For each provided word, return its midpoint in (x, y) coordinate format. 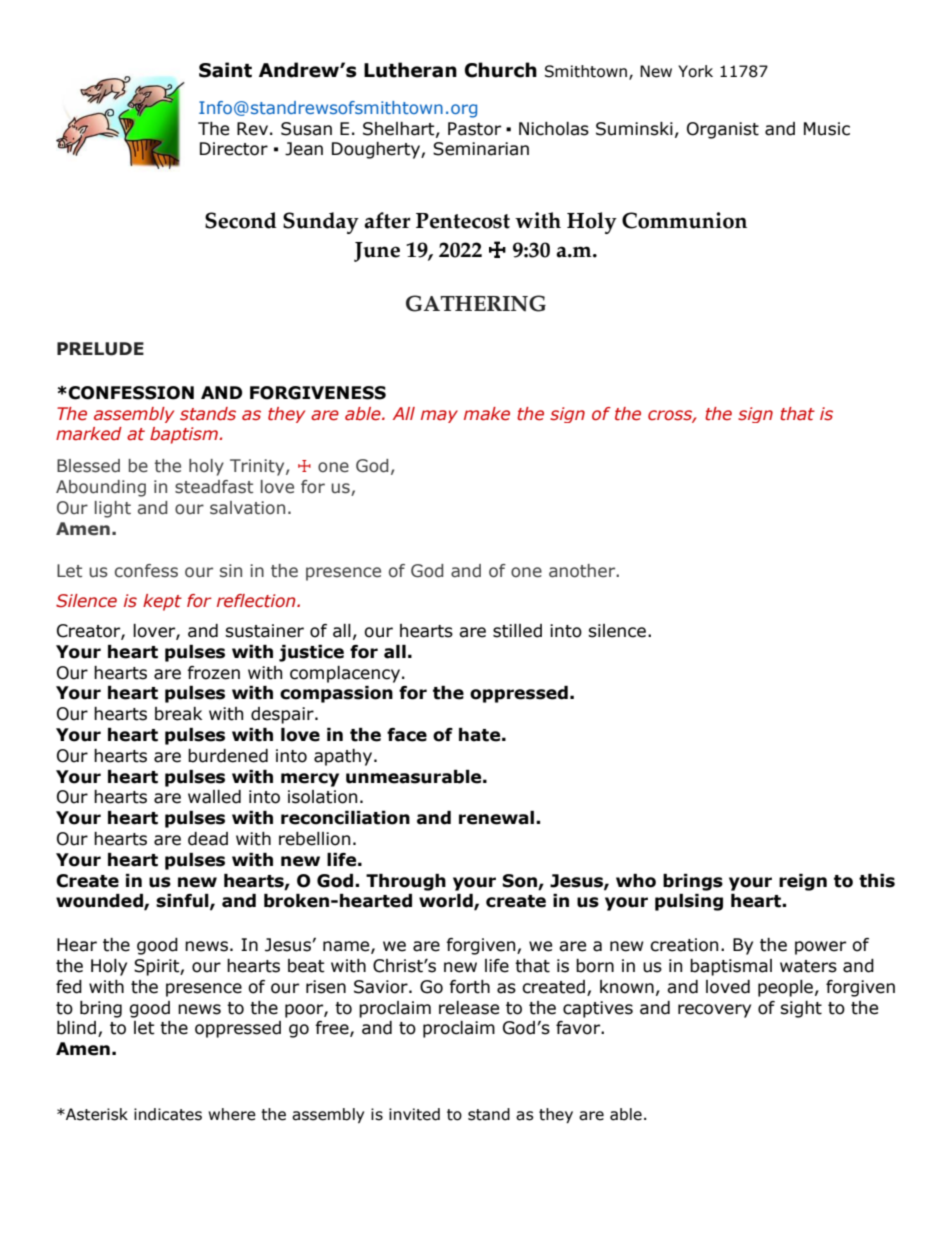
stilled (517, 631)
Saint (225, 70)
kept (162, 602)
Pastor (474, 129)
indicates (168, 1114)
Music (827, 129)
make (487, 414)
